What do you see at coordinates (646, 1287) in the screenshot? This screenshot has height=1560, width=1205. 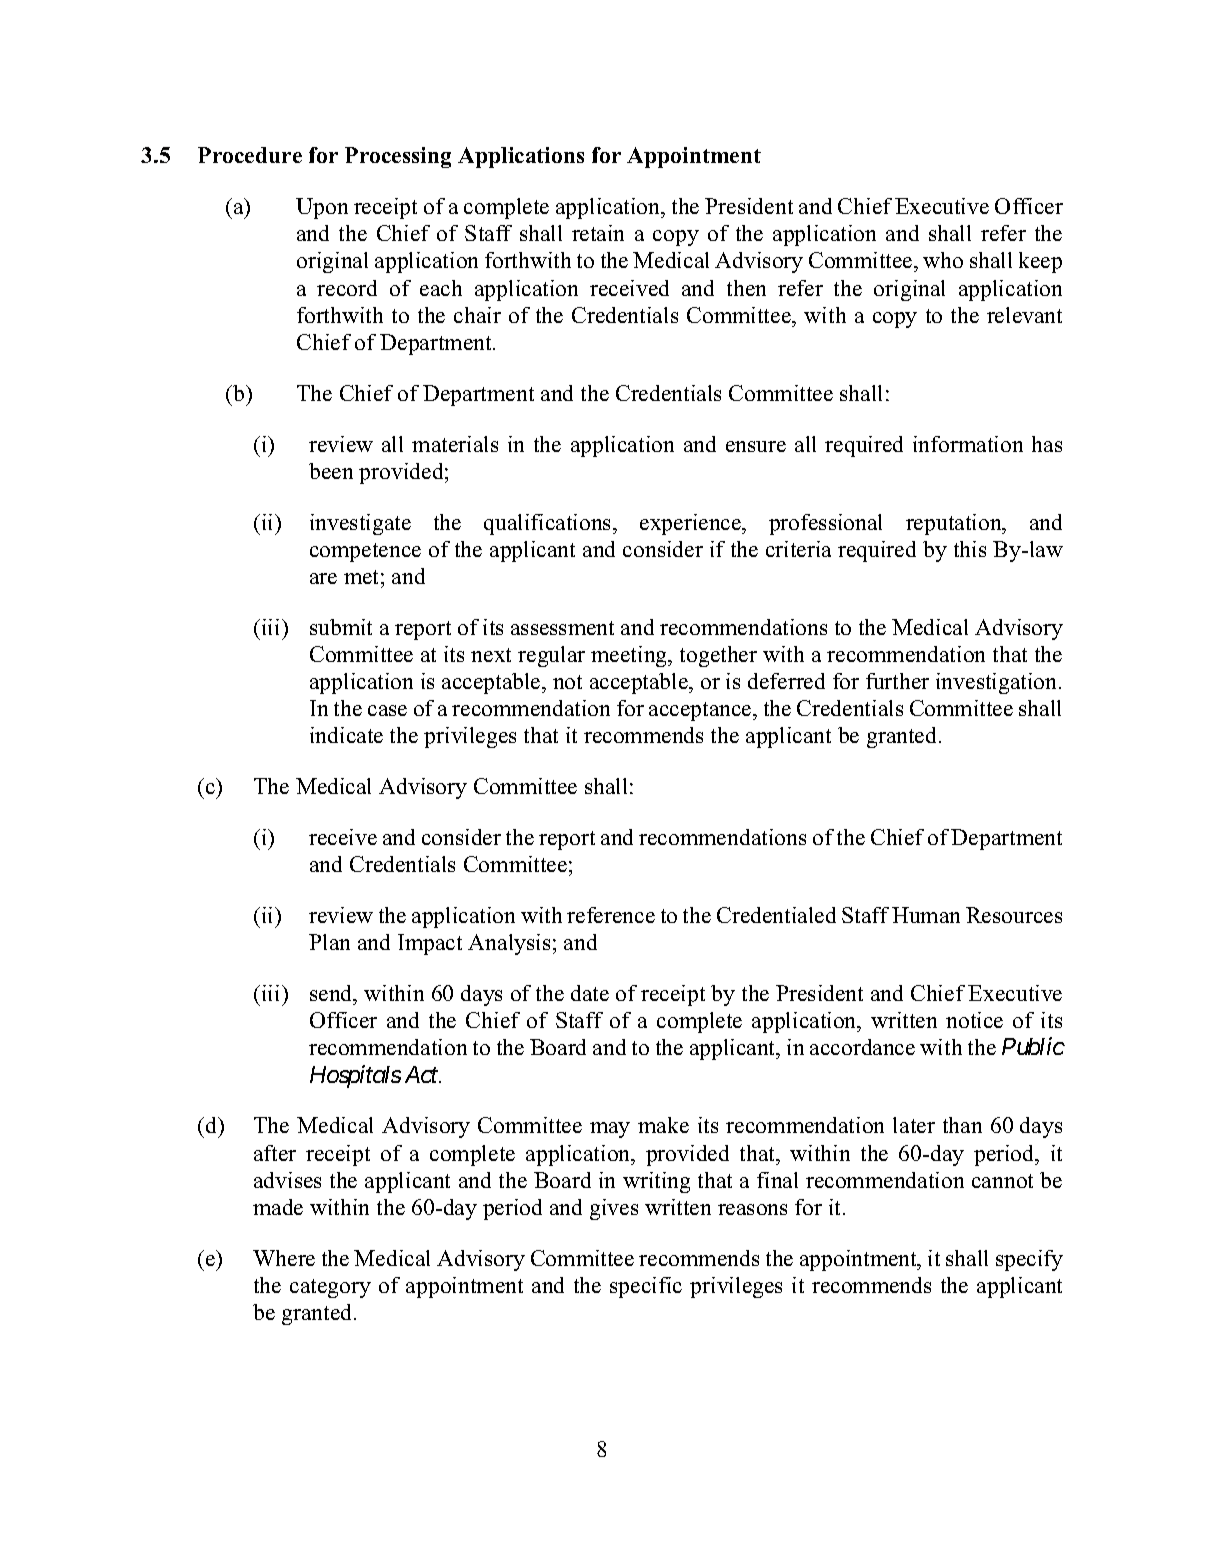 I see `specific` at bounding box center [646, 1287].
